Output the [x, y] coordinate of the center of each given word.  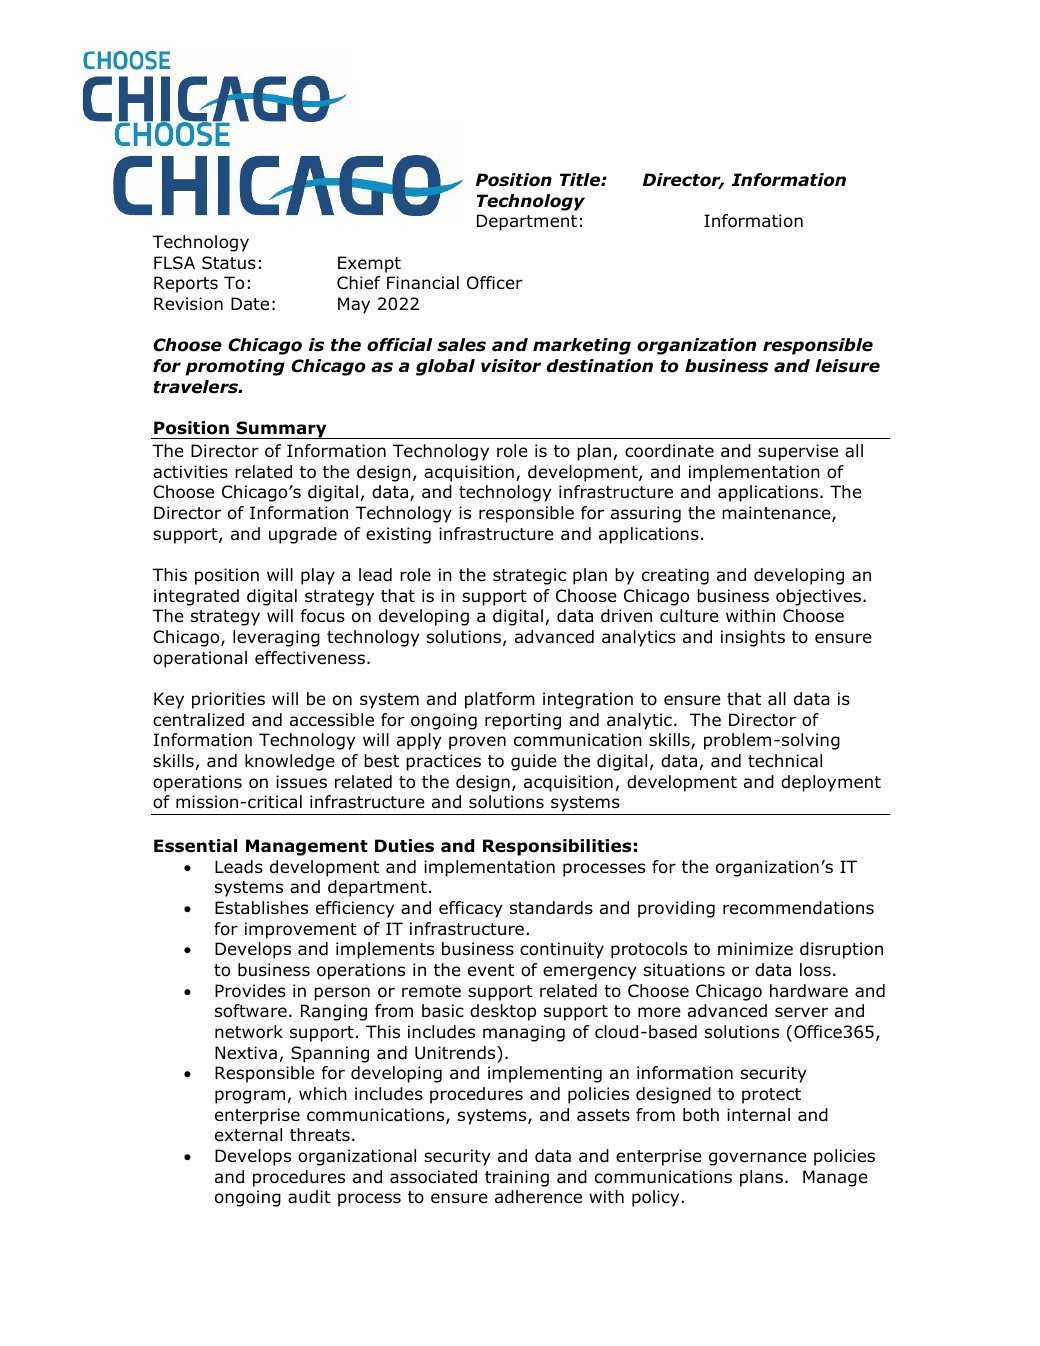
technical [785, 761]
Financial [423, 283]
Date [250, 304]
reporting [523, 721]
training [517, 1178]
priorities [228, 700]
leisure [847, 366]
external [248, 1135]
